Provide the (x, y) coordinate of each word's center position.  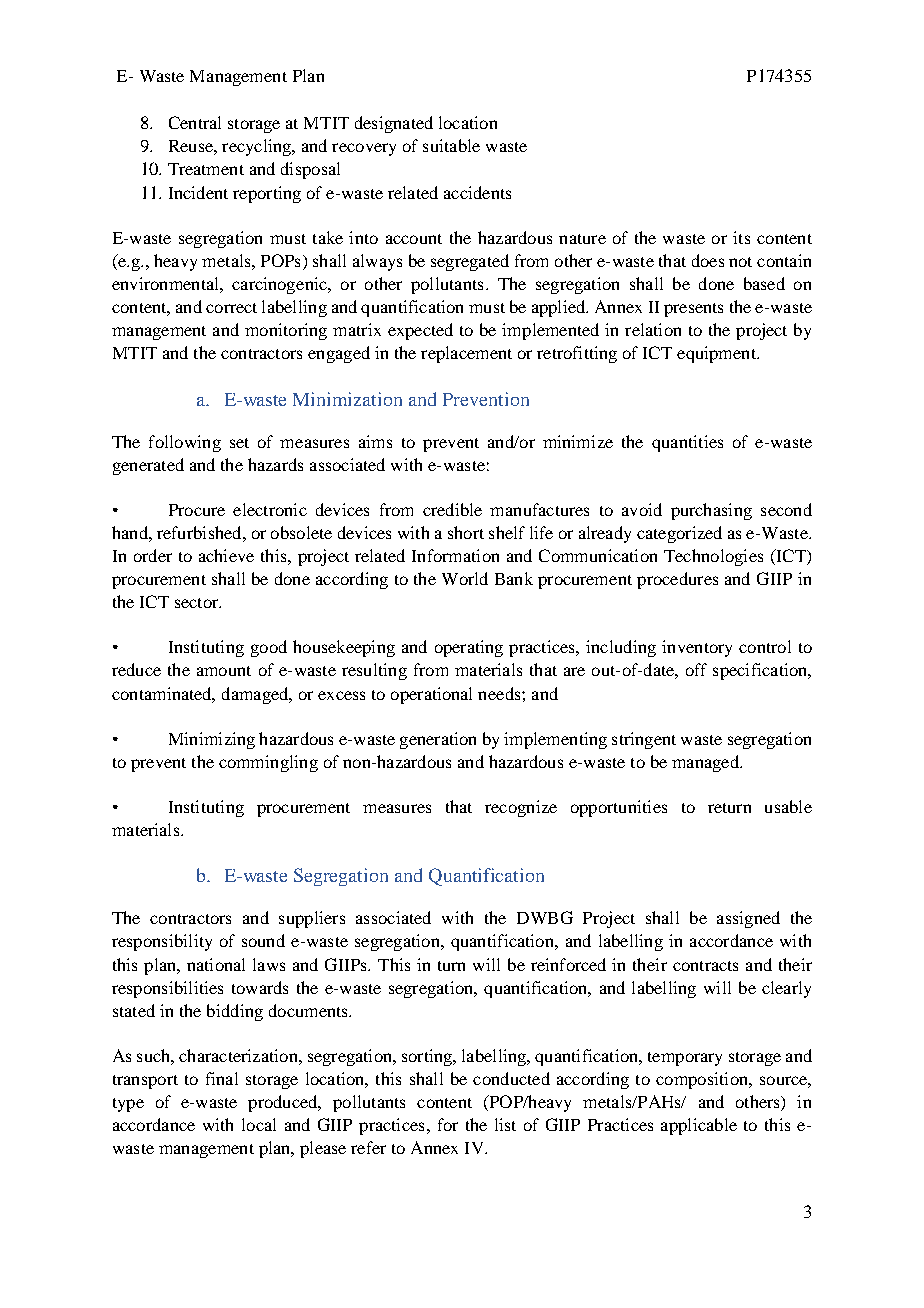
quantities (687, 443)
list (505, 1124)
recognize (521, 808)
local (259, 1124)
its (741, 237)
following (185, 443)
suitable (451, 145)
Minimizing (212, 740)
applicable (699, 1126)
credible (452, 509)
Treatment (206, 169)
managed (706, 763)
